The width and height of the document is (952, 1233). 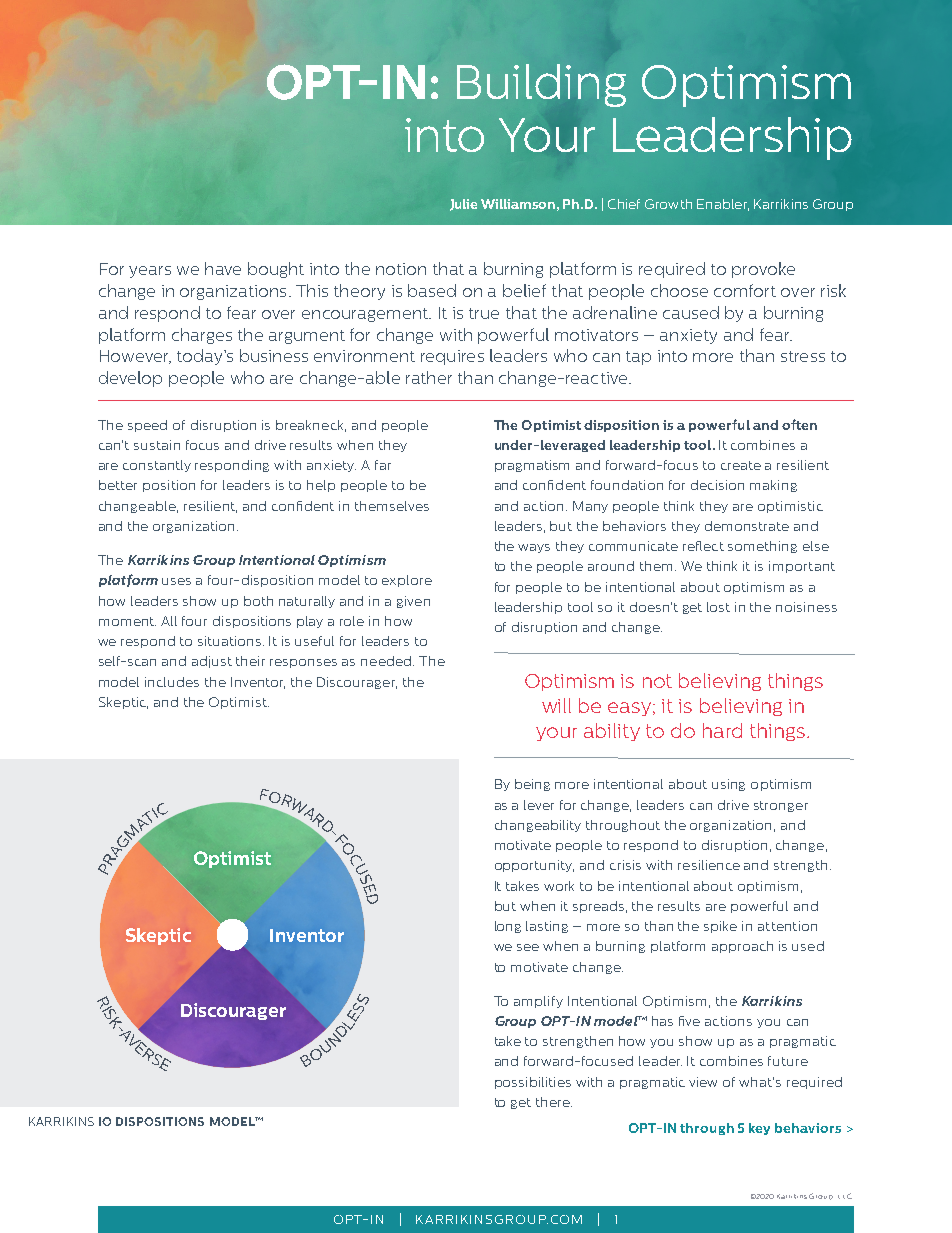 I want to click on there, so click(x=554, y=1102).
